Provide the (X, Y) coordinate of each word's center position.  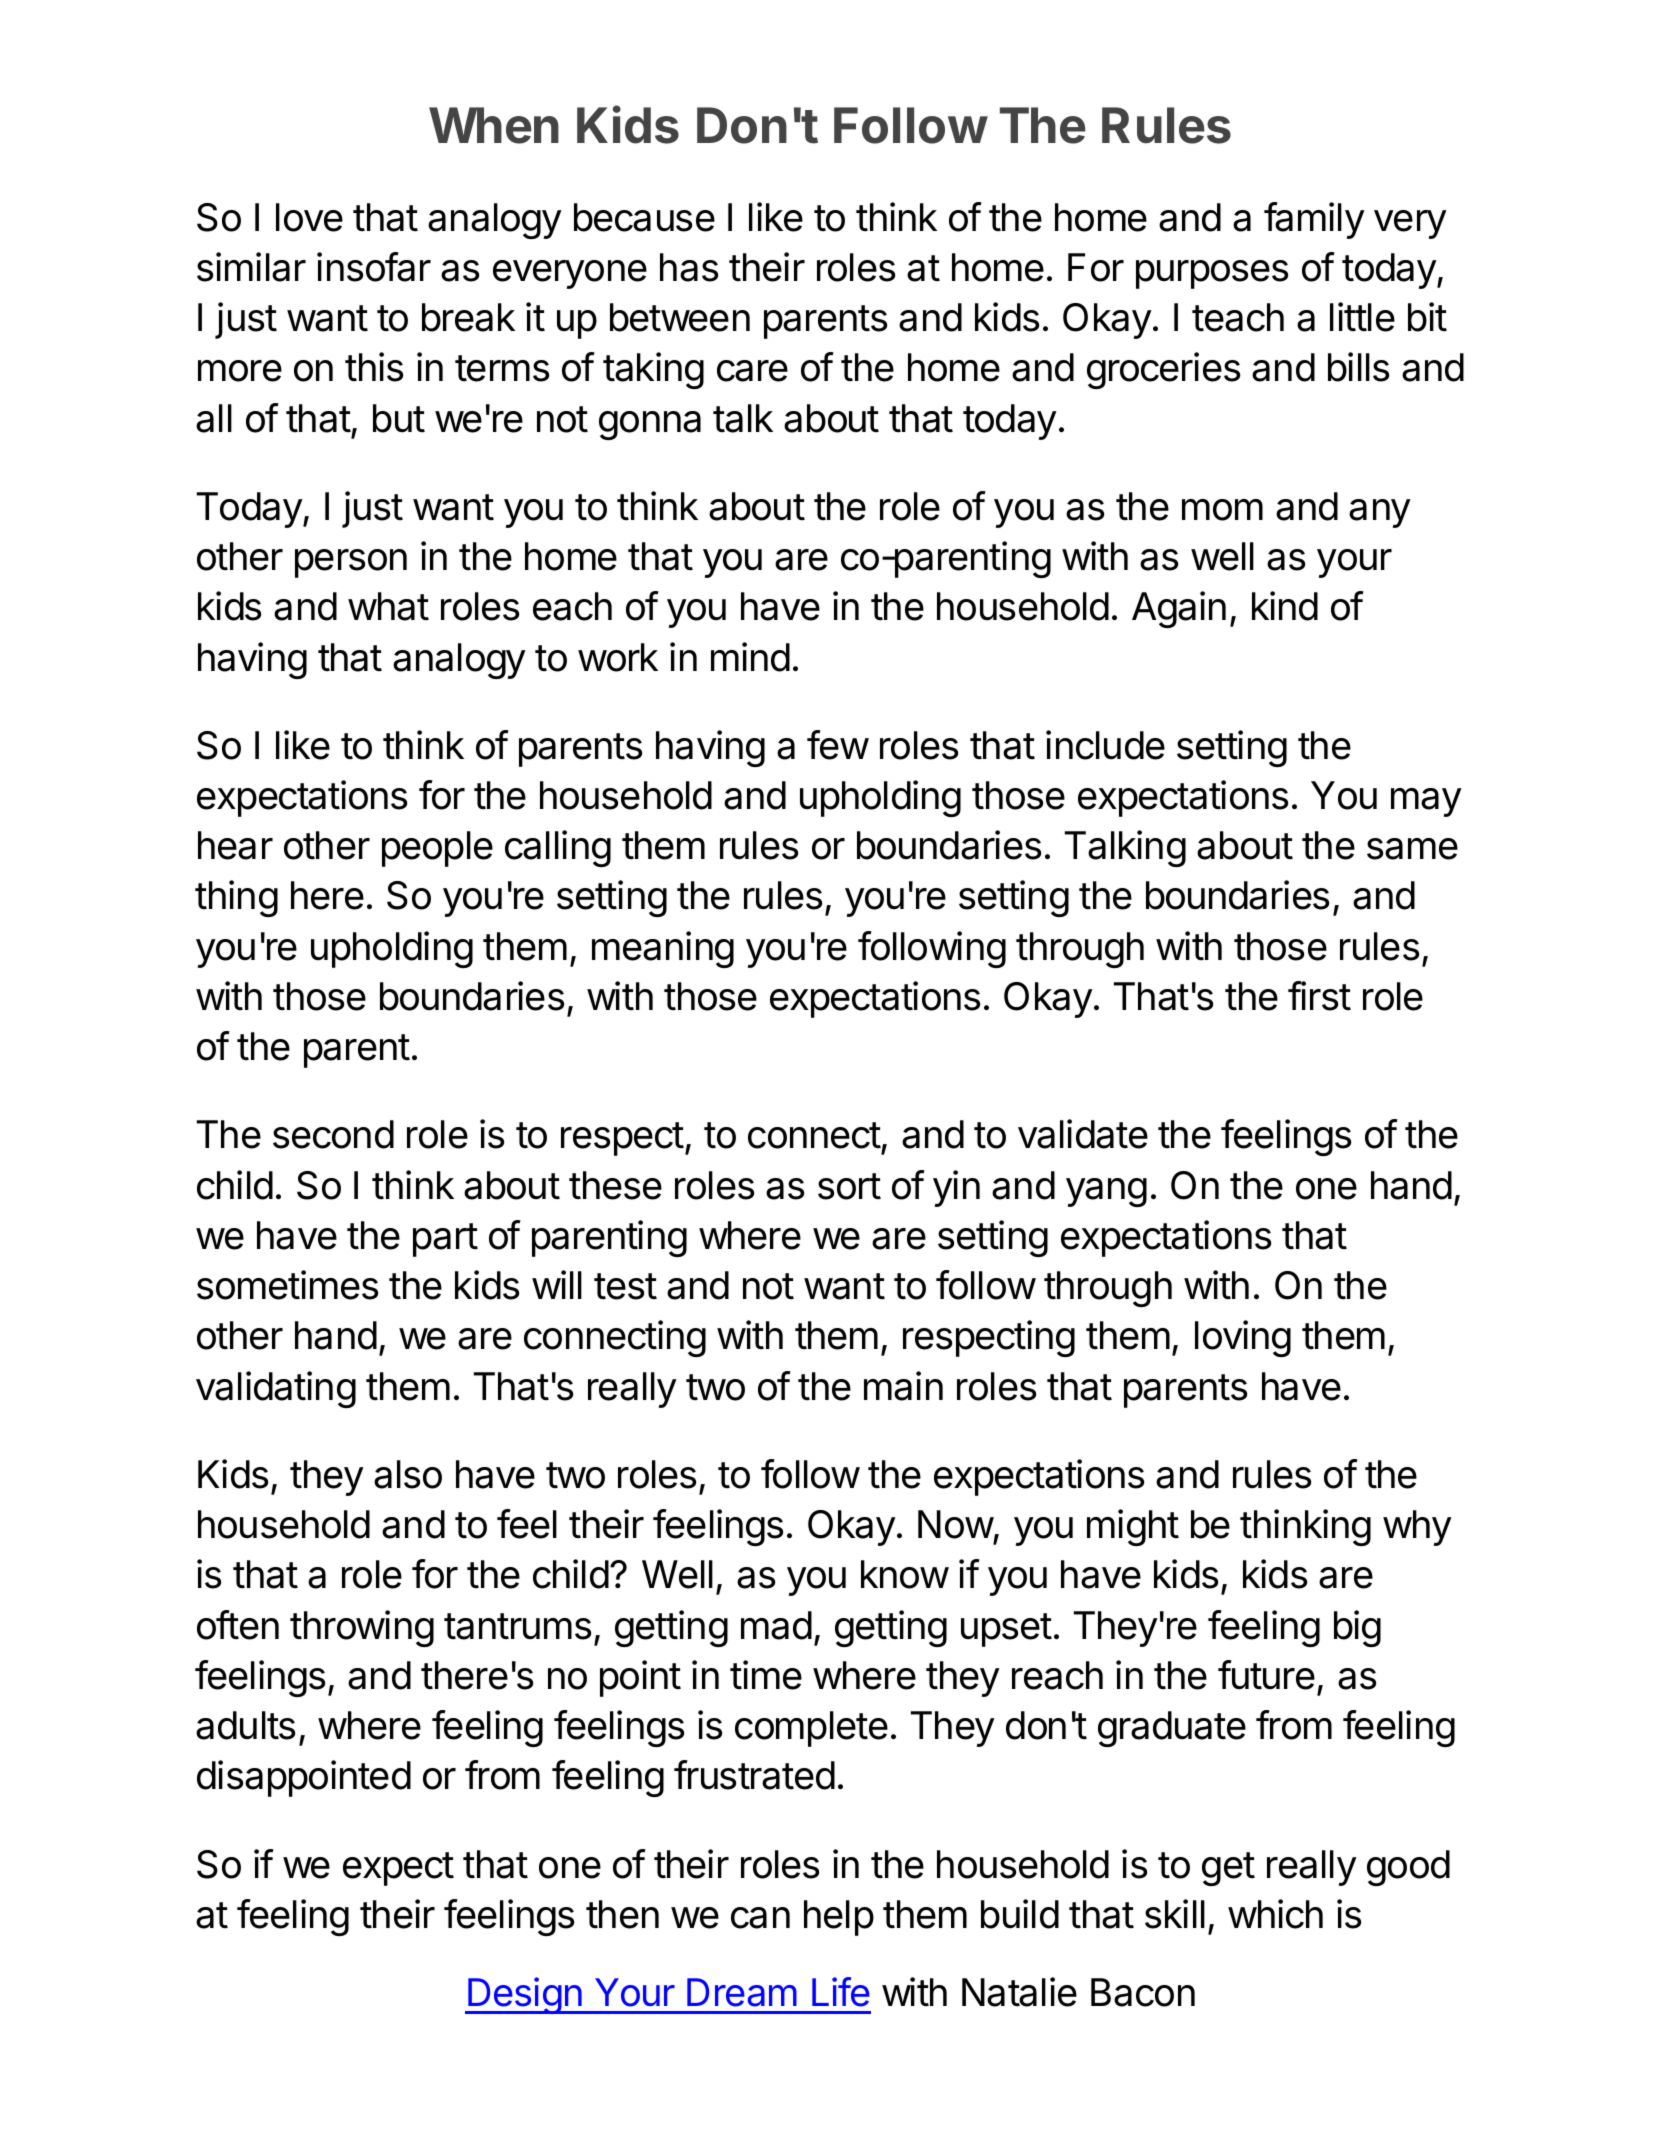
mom (1222, 510)
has (689, 267)
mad (776, 1625)
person (351, 563)
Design (525, 1995)
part (445, 1240)
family (1314, 220)
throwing (362, 1628)
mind (750, 657)
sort (849, 1186)
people (437, 849)
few (838, 745)
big (1357, 1628)
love (309, 217)
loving (1243, 1338)
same (1412, 849)
